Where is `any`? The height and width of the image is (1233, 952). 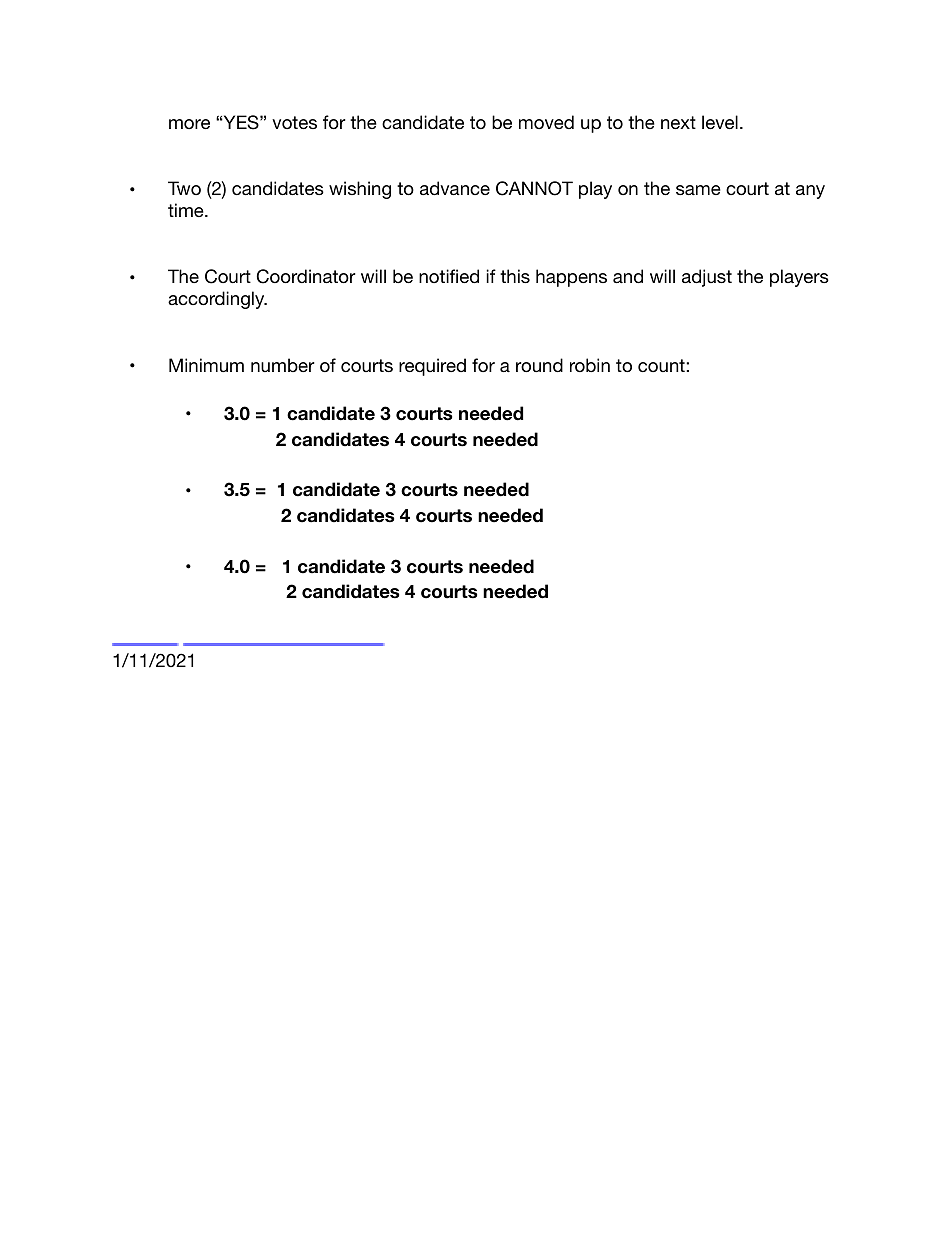 any is located at coordinates (810, 192).
